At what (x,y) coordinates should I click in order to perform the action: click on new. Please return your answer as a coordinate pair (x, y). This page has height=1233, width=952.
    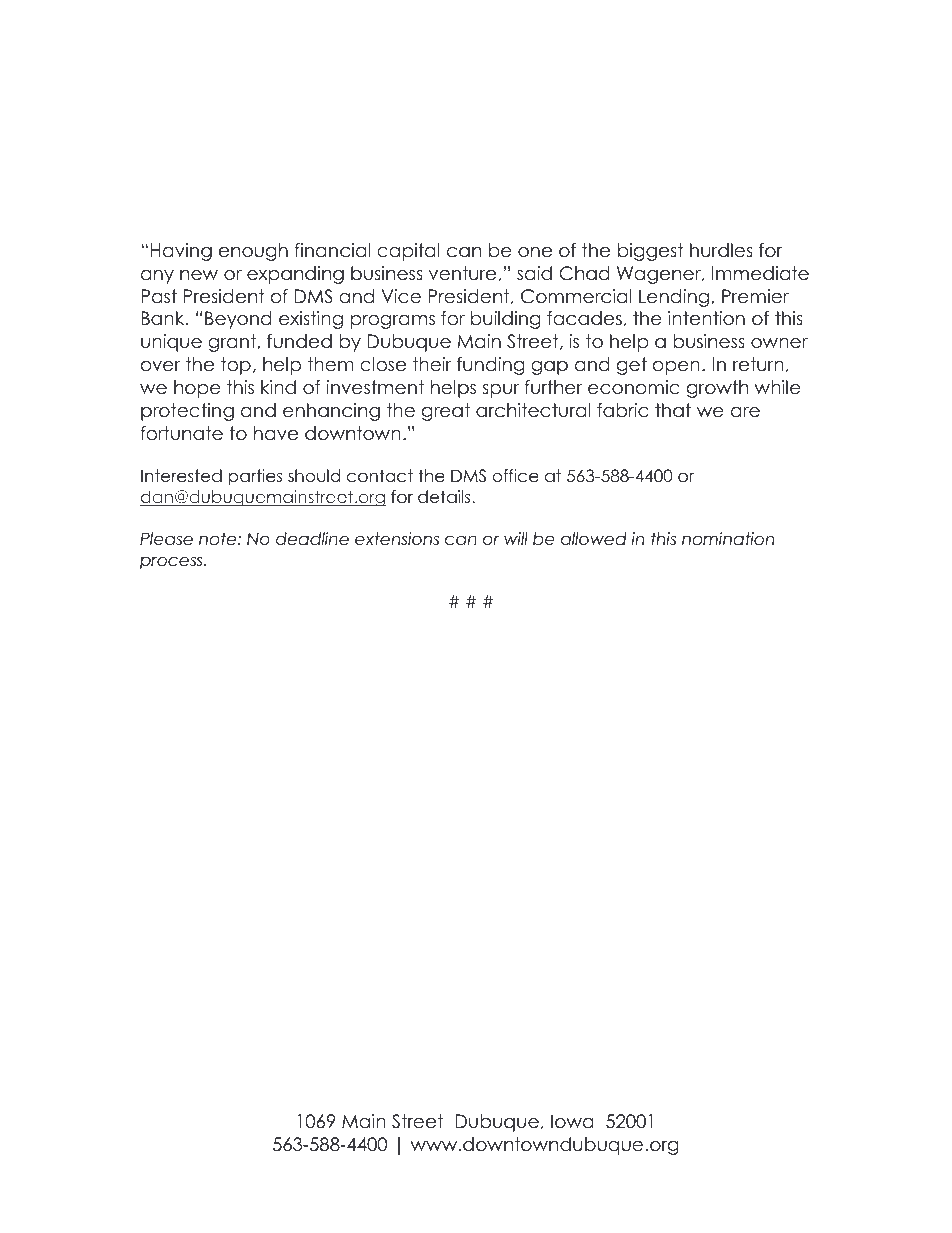
    Looking at the image, I should click on (199, 275).
